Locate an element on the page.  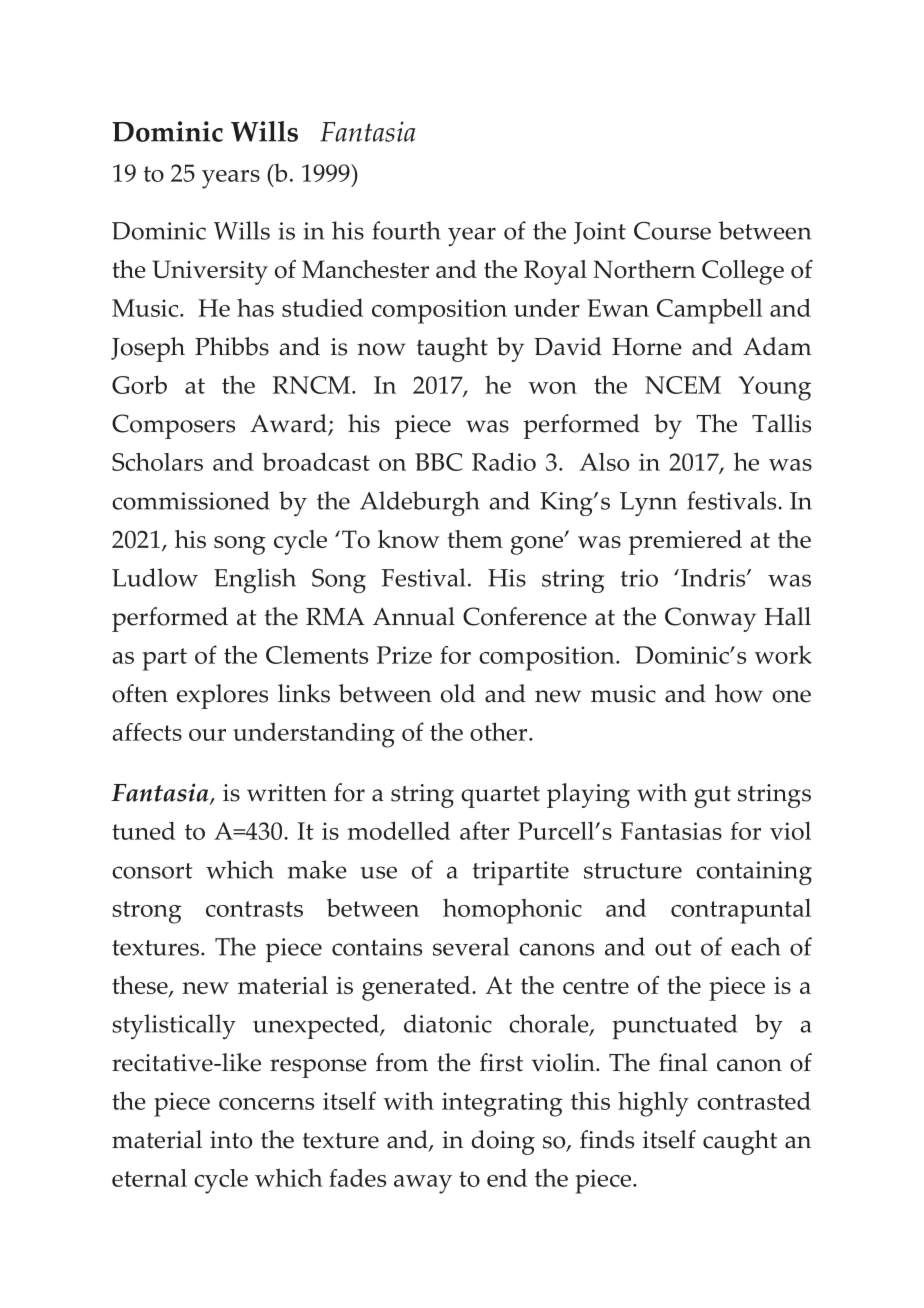
consort is located at coordinates (152, 871).
